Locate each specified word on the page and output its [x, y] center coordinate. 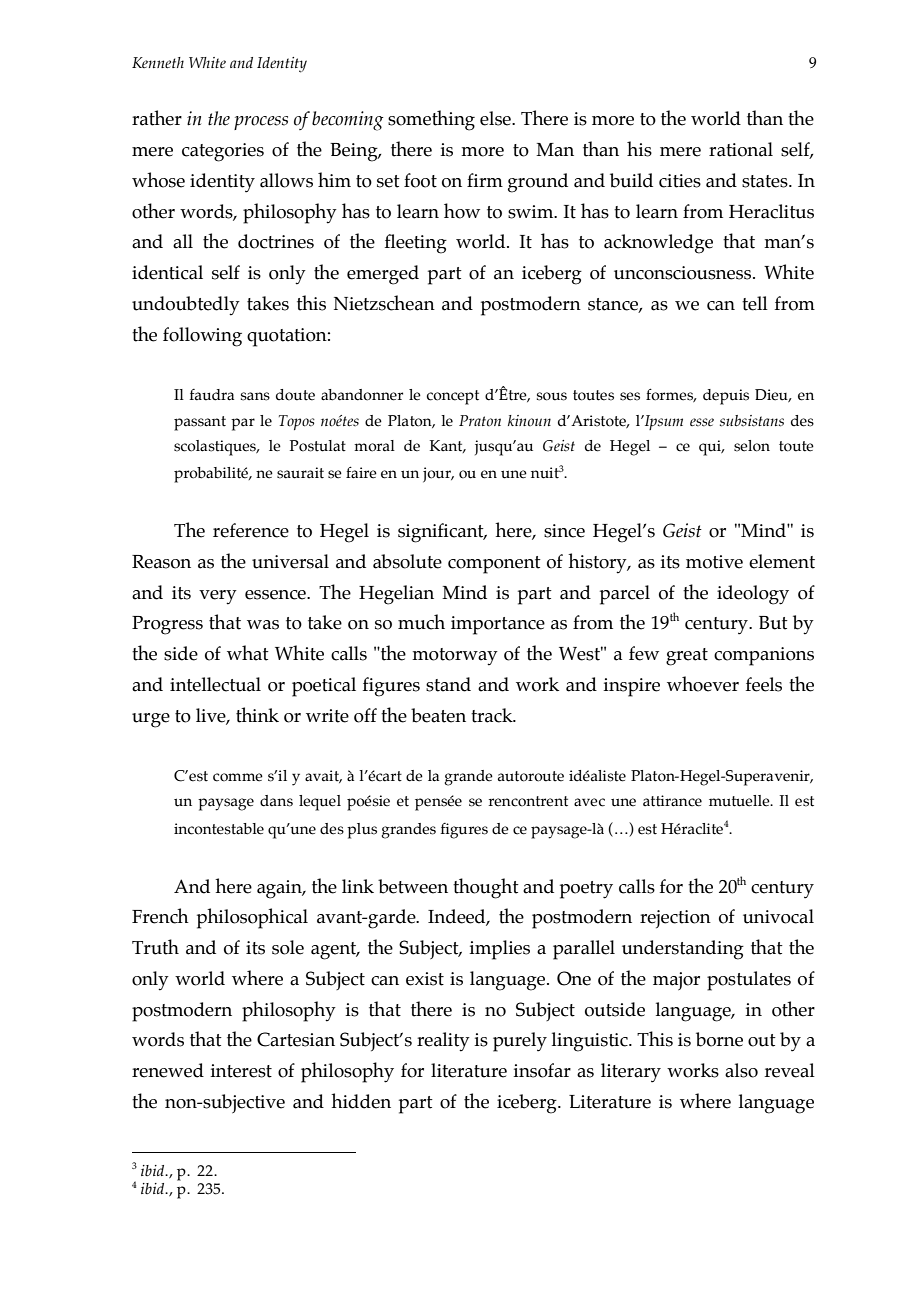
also [741, 1070]
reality [443, 1042]
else [496, 118]
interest [241, 1071]
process [261, 123]
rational [741, 149]
